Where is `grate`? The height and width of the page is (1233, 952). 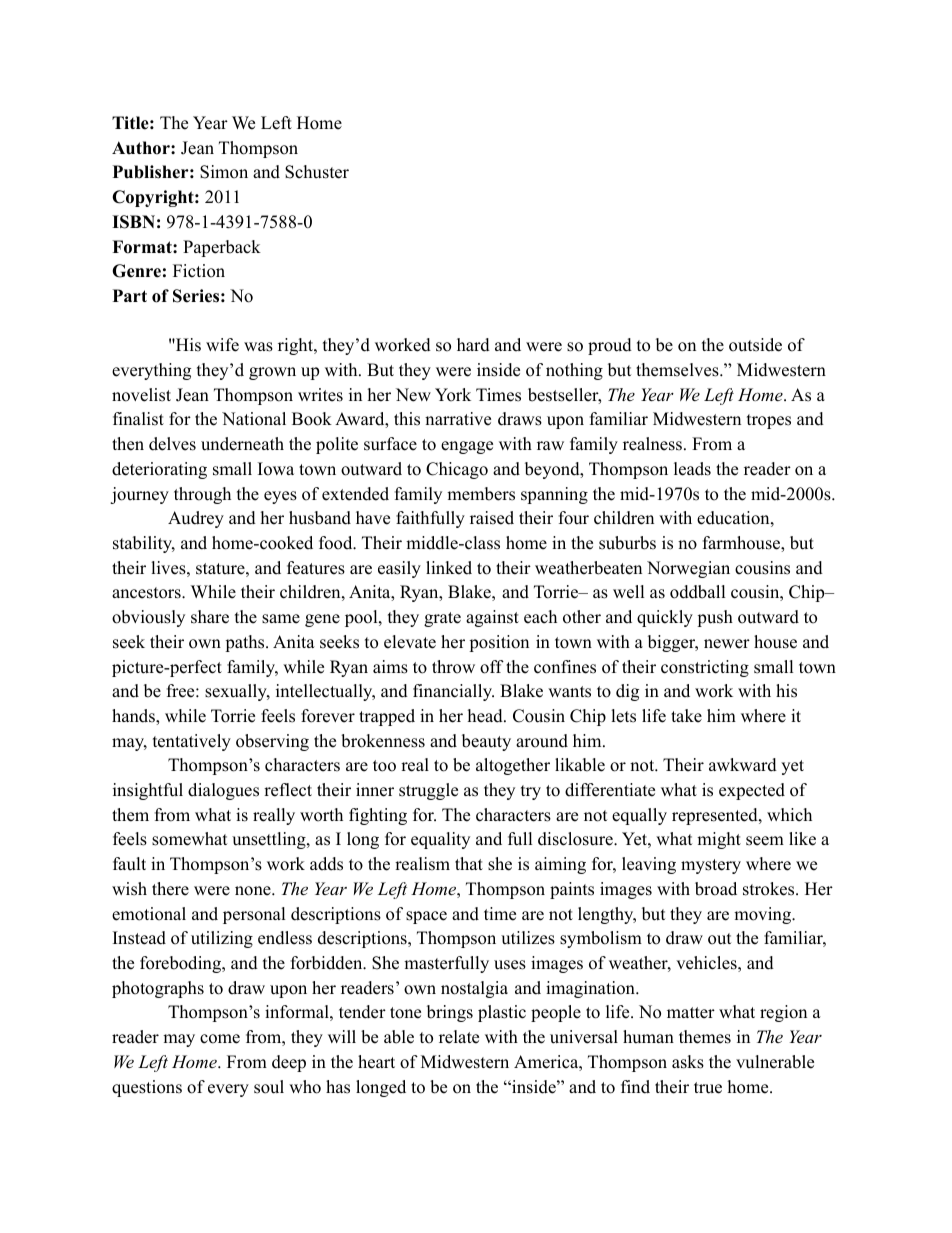 grate is located at coordinates (442, 619).
